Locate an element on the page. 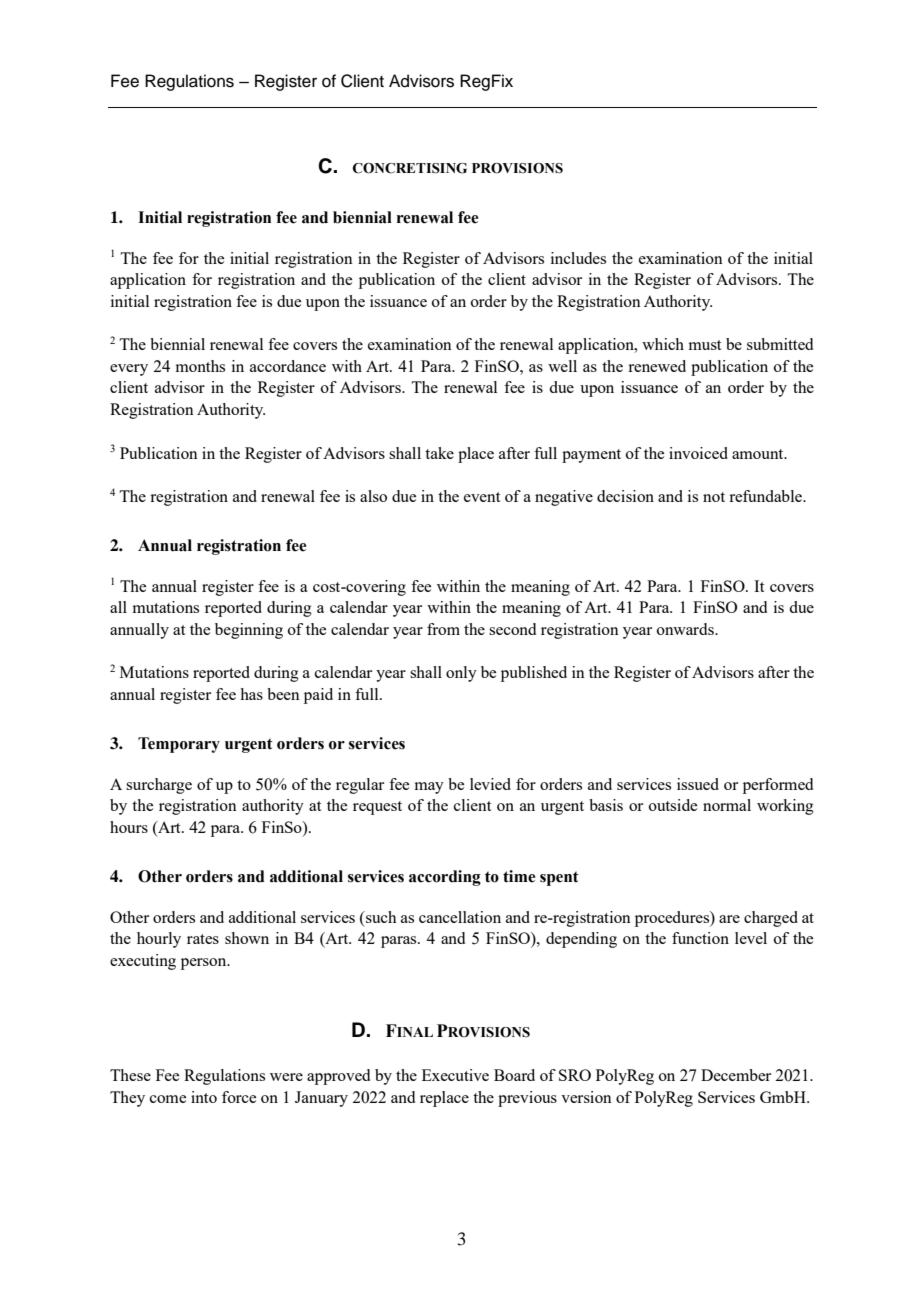 The image size is (924, 1308). Executive is located at coordinates (455, 1075).
